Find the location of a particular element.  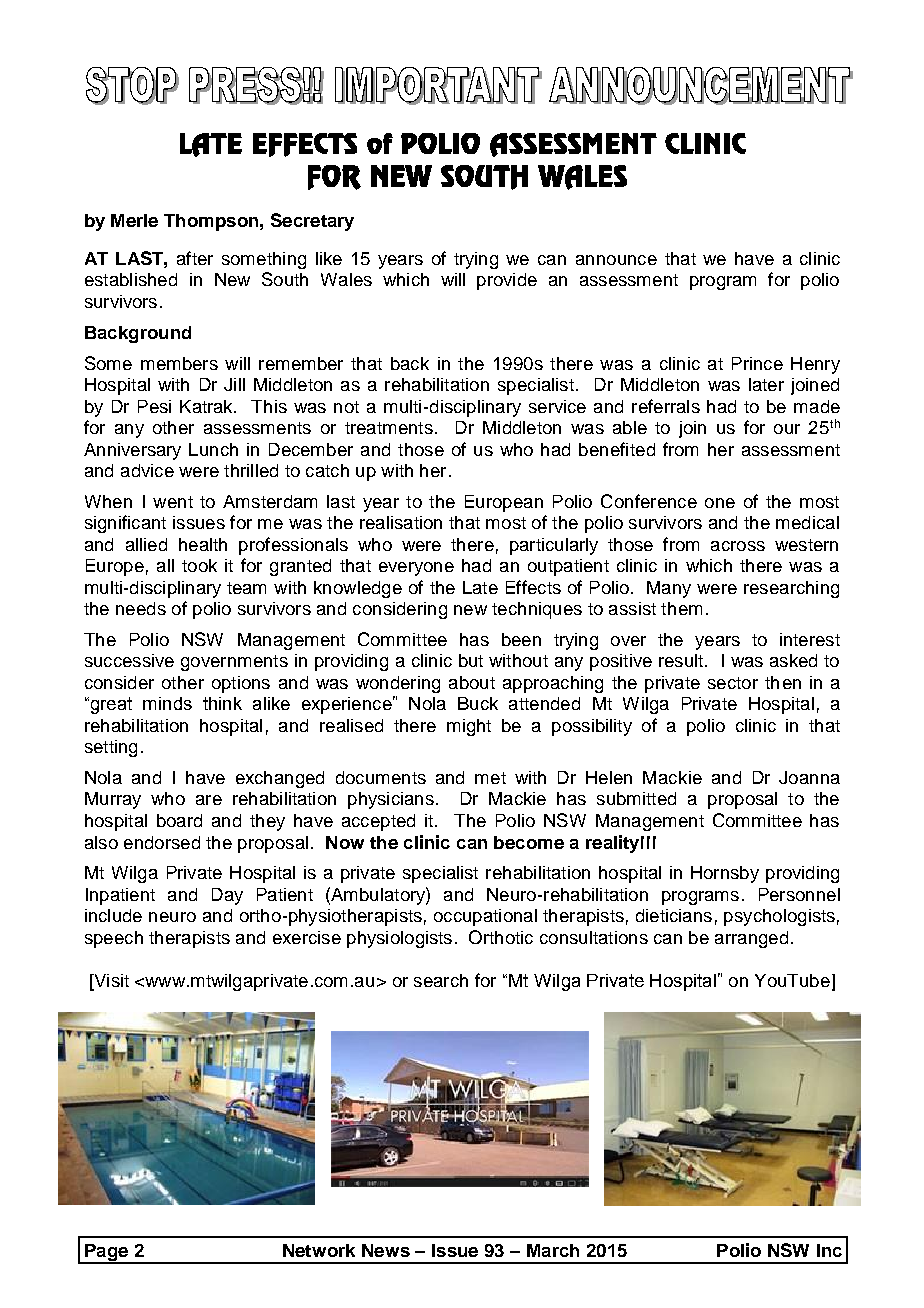

Visit is located at coordinates (110, 980).
